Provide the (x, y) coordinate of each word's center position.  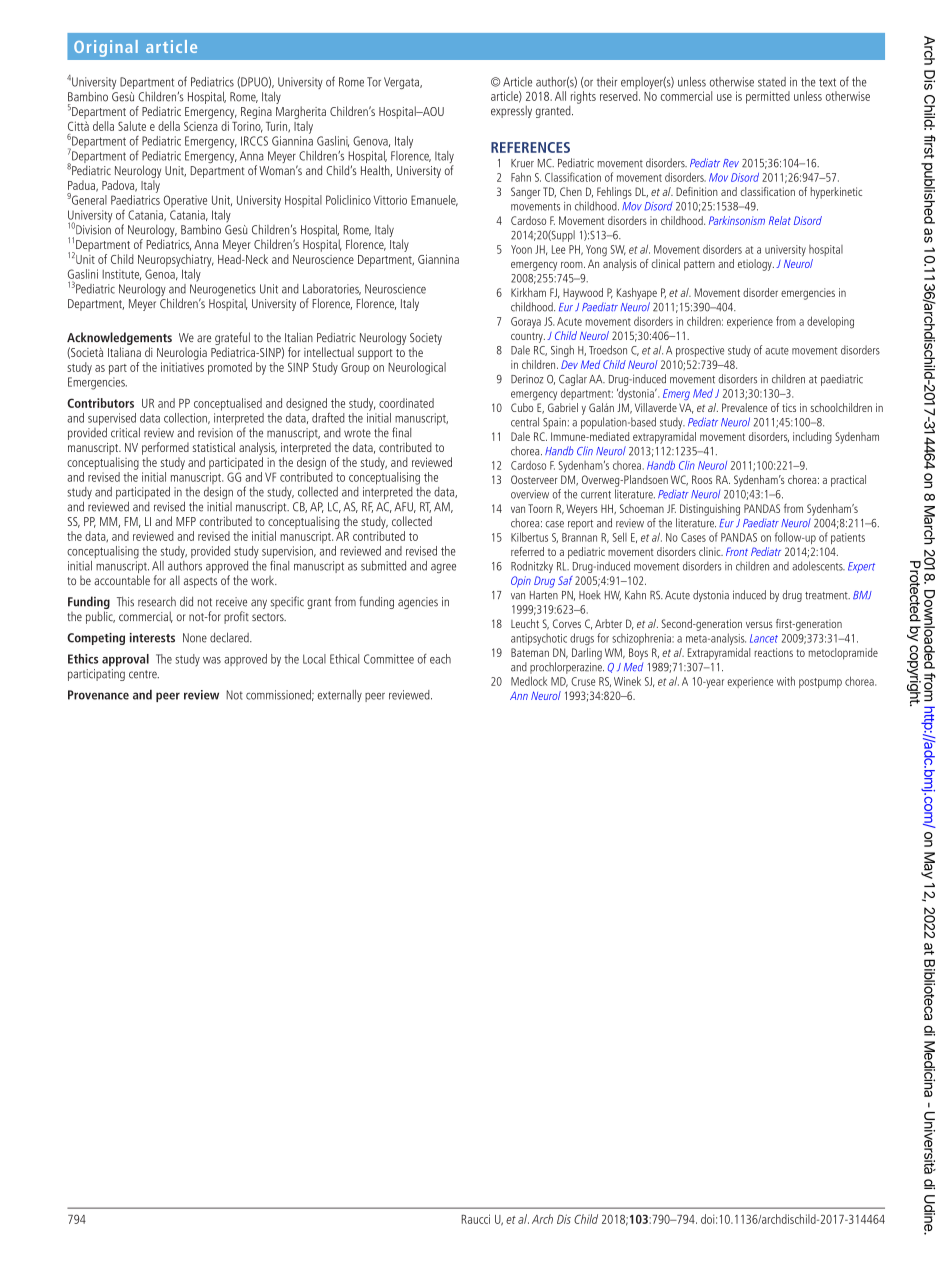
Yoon (521, 249)
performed (165, 448)
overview (530, 494)
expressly (511, 112)
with (786, 681)
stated (772, 82)
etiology (756, 265)
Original (106, 48)
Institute (121, 274)
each (440, 659)
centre (144, 674)
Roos (702, 479)
